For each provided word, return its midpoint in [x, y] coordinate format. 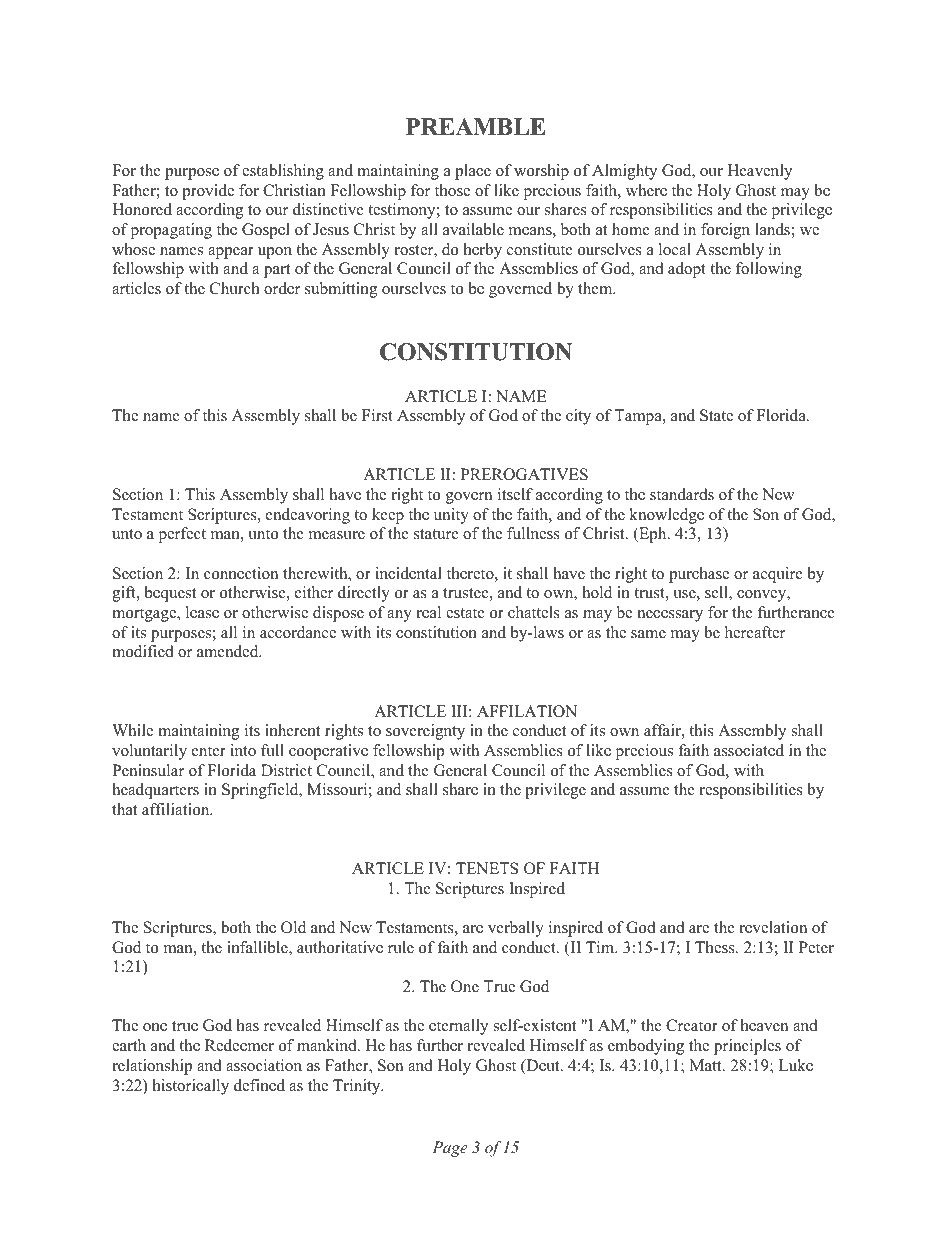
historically [191, 1087]
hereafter [755, 632]
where [646, 190]
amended [229, 651]
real [428, 612]
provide [208, 192]
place [473, 172]
